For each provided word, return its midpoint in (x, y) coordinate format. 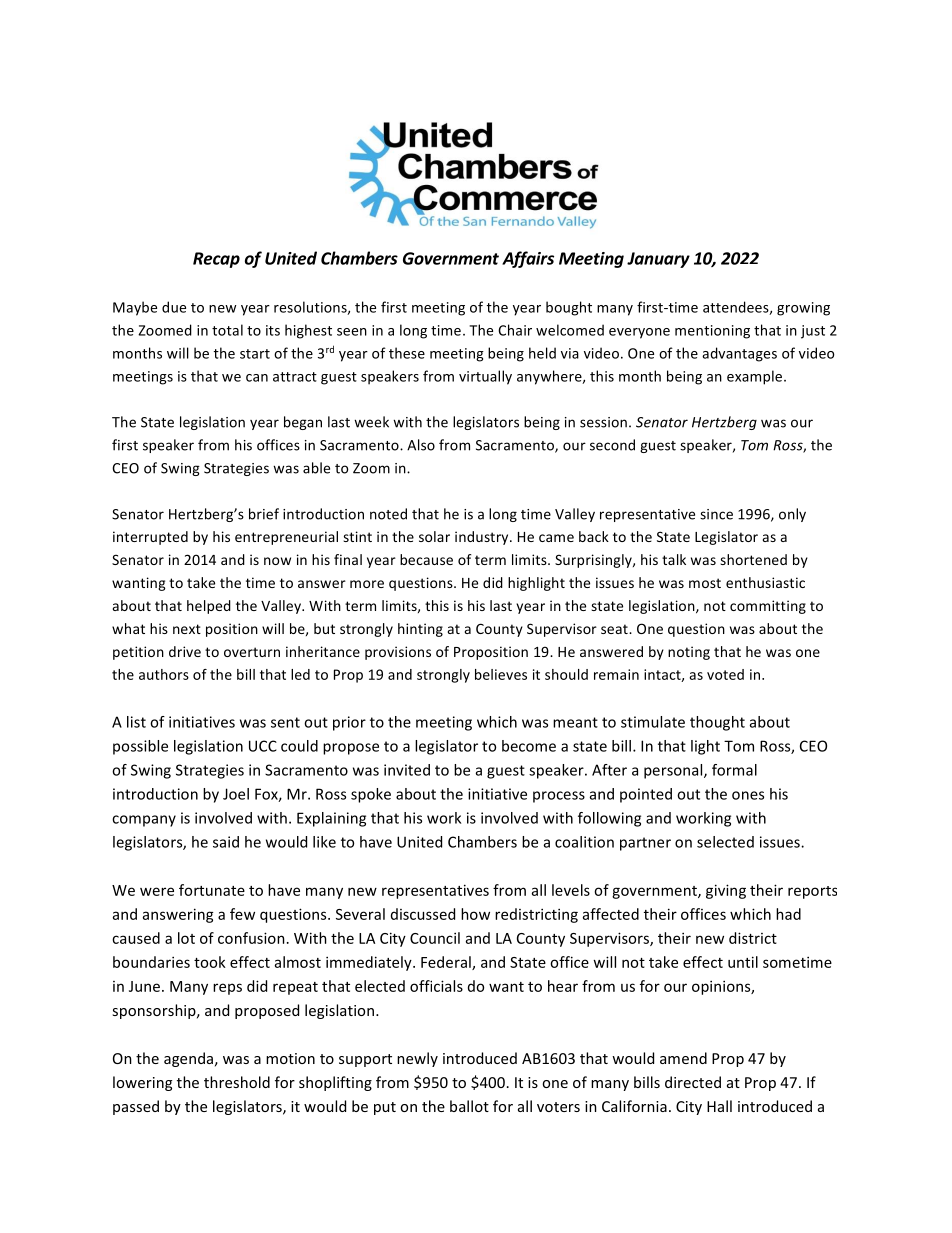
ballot (469, 1106)
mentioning (712, 332)
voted (725, 674)
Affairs (528, 259)
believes (501, 674)
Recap (216, 260)
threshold (237, 1082)
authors (164, 674)
